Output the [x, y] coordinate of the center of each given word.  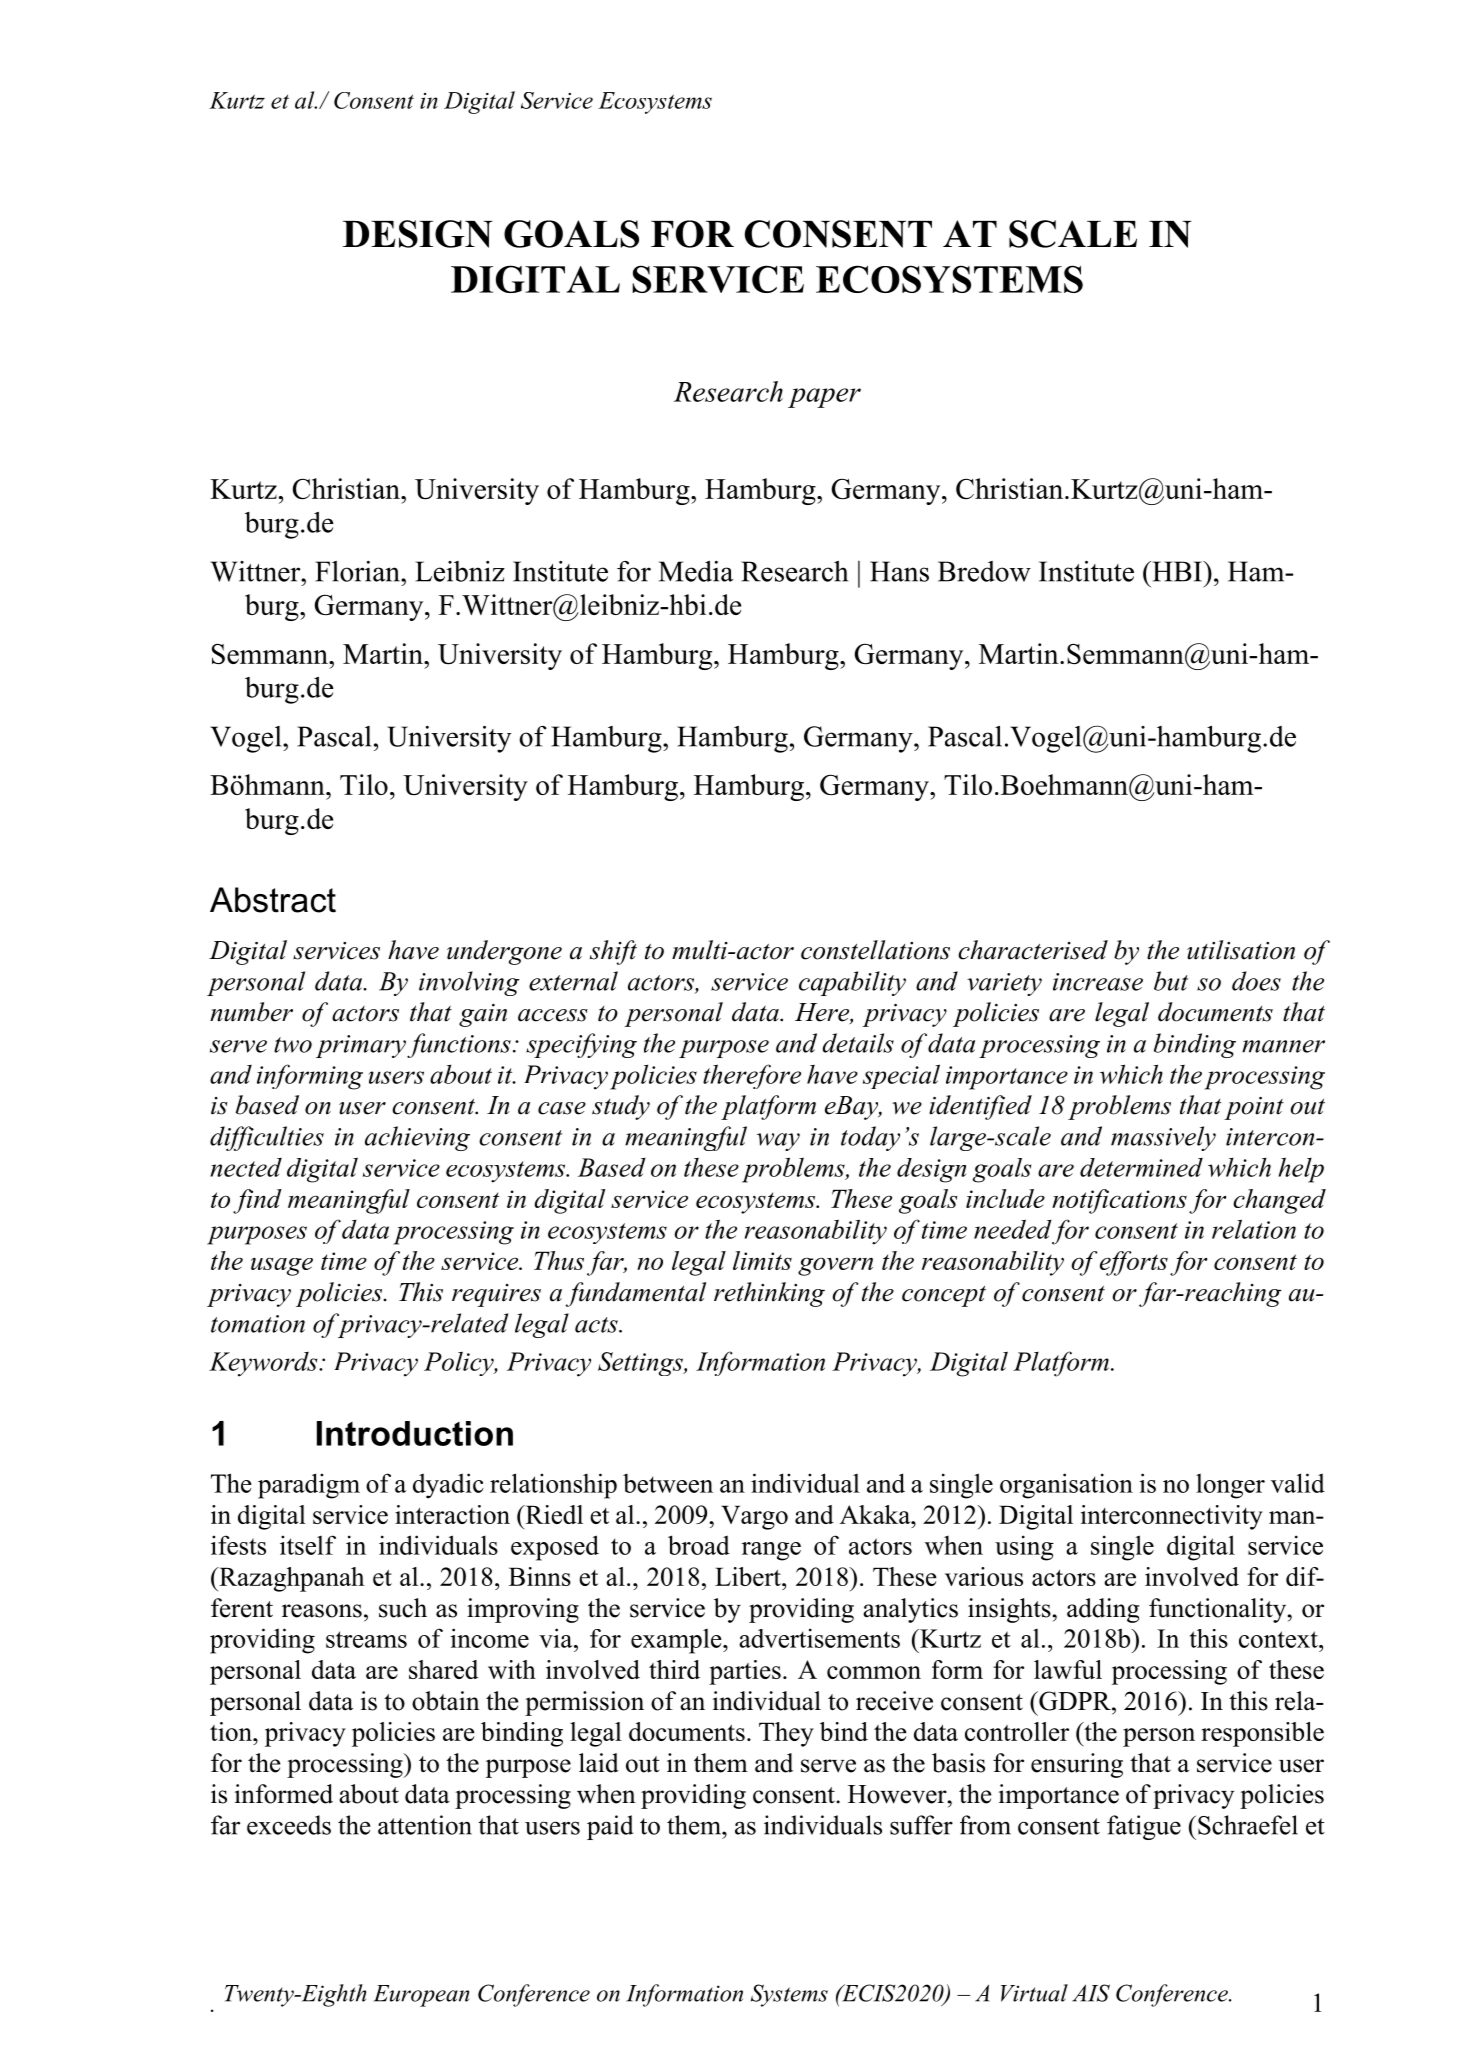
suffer [921, 1825]
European [421, 1996]
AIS [1091, 1993]
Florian [358, 571]
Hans [899, 571]
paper [824, 398]
